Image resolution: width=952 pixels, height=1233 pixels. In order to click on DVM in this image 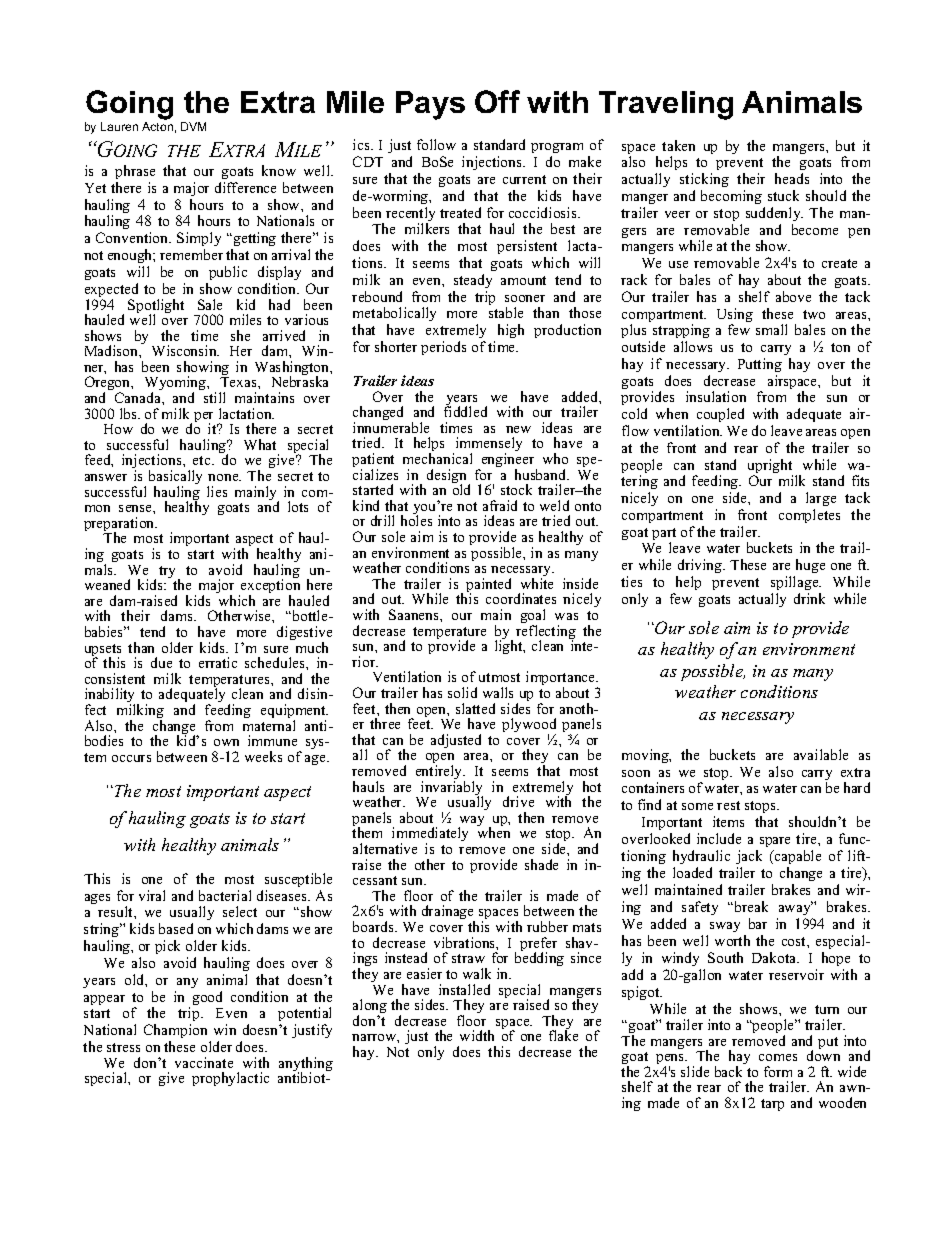, I will do `click(193, 126)`.
